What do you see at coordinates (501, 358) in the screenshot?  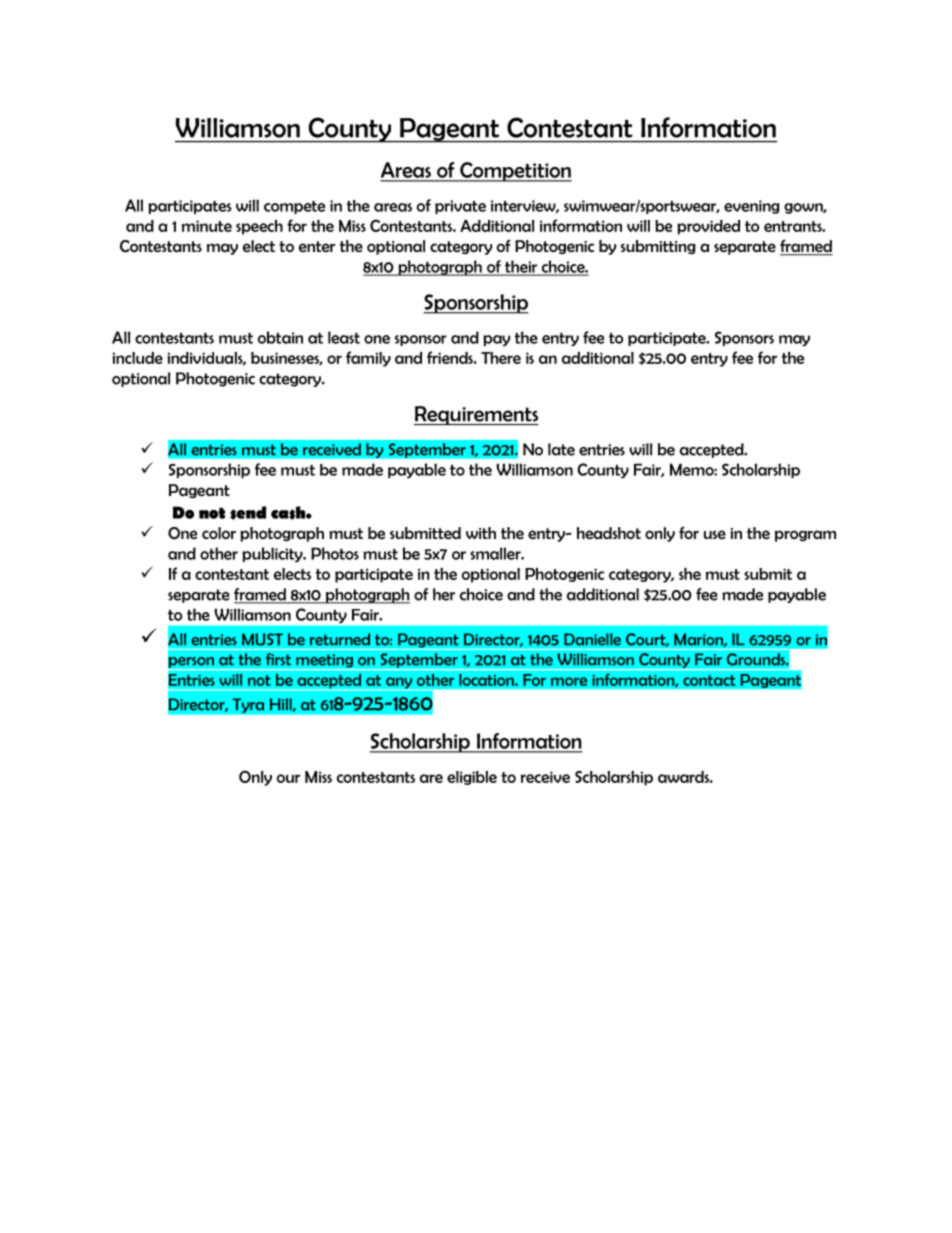 I see `There` at bounding box center [501, 358].
